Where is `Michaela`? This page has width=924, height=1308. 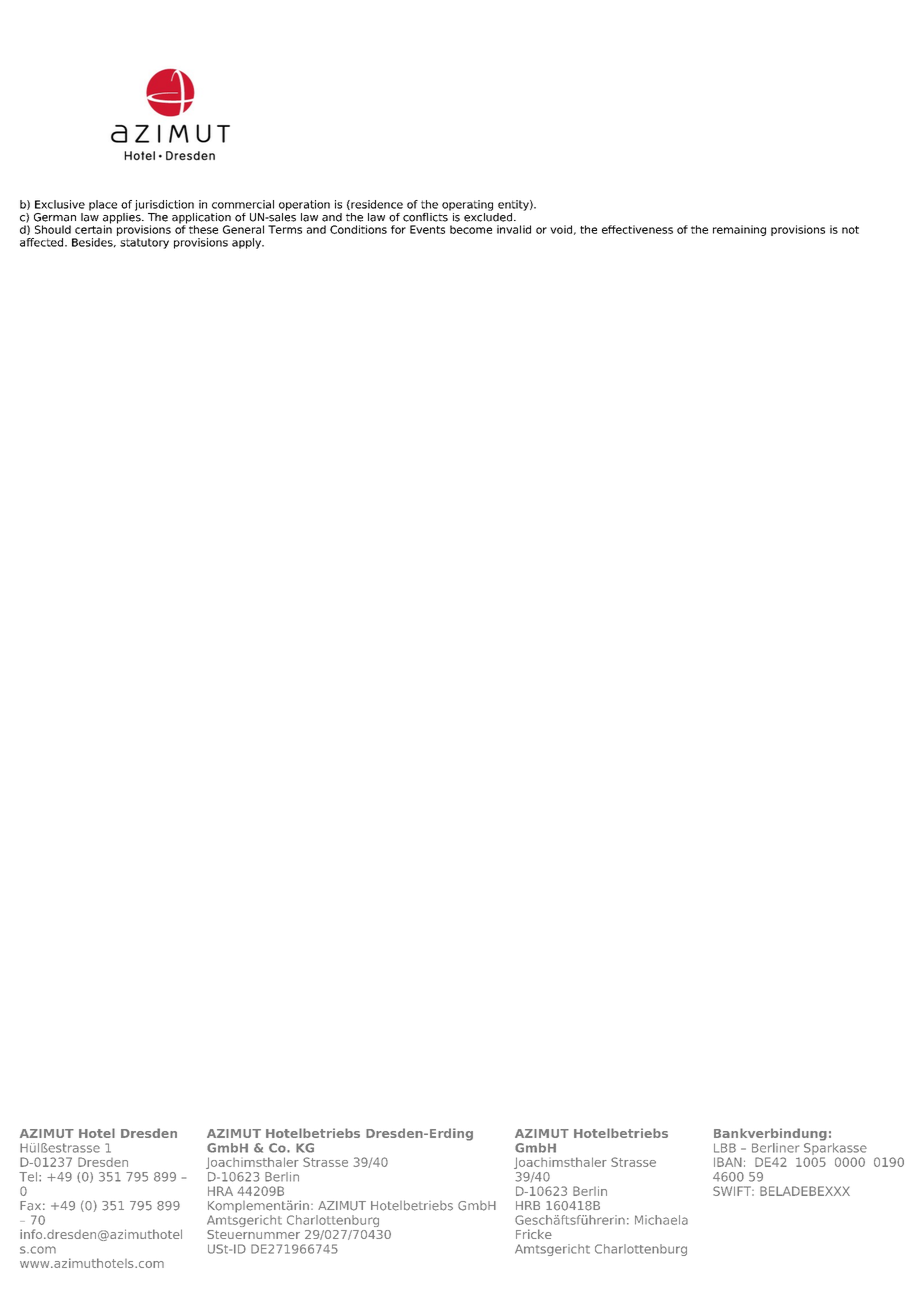 Michaela is located at coordinates (661, 1220).
